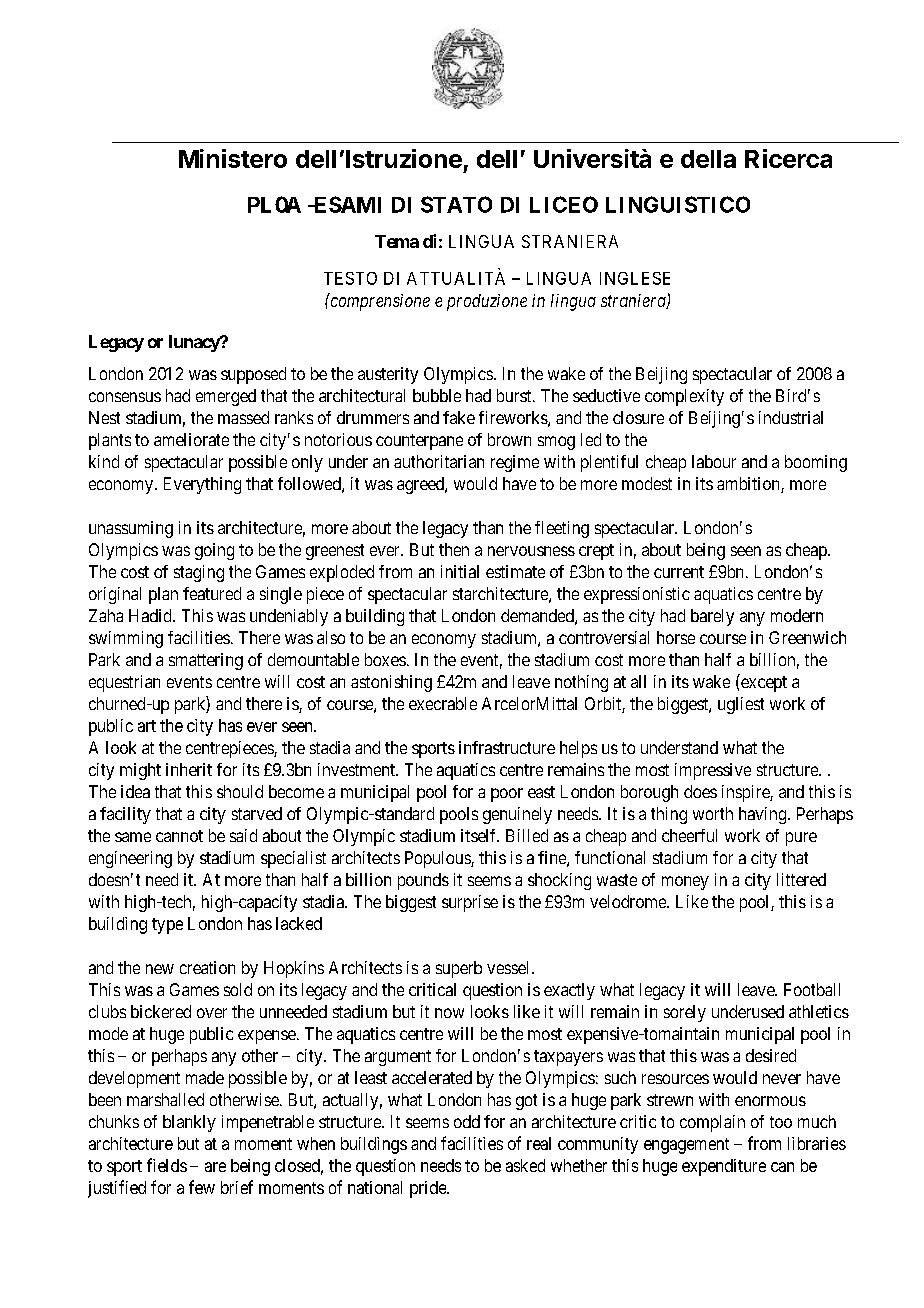 The height and width of the screenshot is (1308, 924). I want to click on pride, so click(429, 1189).
